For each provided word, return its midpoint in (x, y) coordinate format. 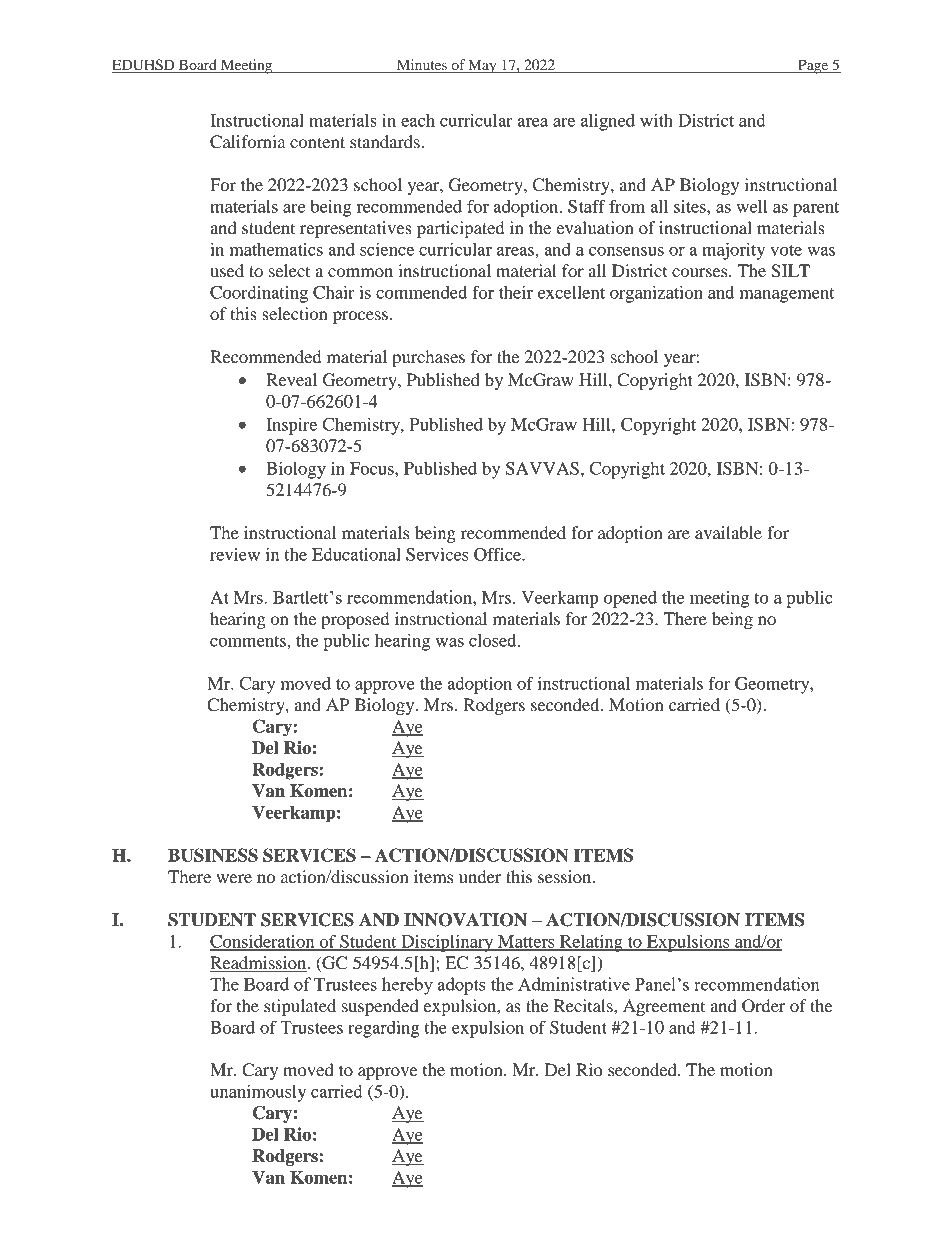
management (787, 295)
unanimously (258, 1093)
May (482, 66)
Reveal (291, 379)
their (516, 292)
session (566, 876)
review (235, 554)
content (317, 142)
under (480, 876)
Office (498, 554)
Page (813, 66)
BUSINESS (213, 855)
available (728, 532)
